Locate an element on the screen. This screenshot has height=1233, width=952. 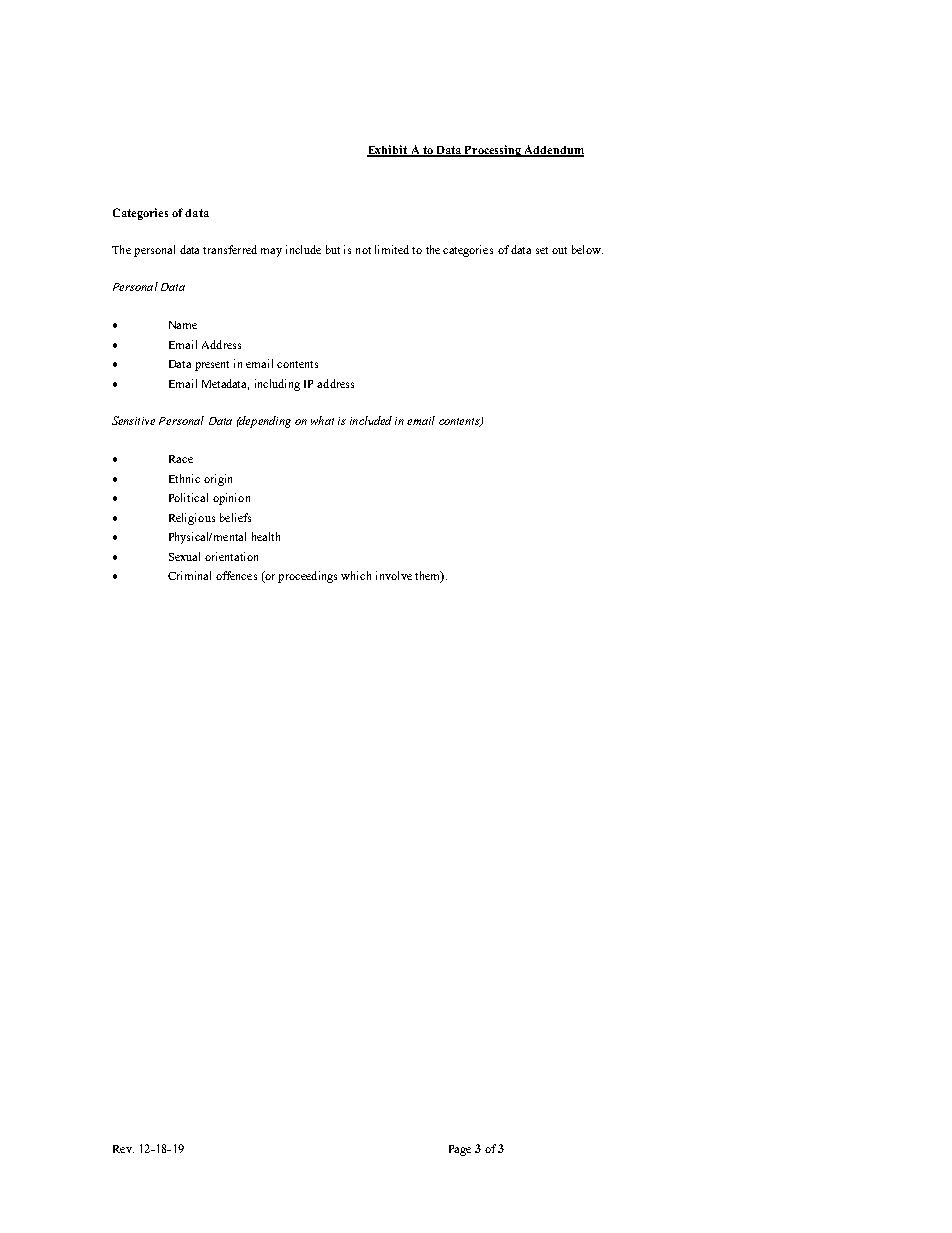
involve is located at coordinates (394, 575).
